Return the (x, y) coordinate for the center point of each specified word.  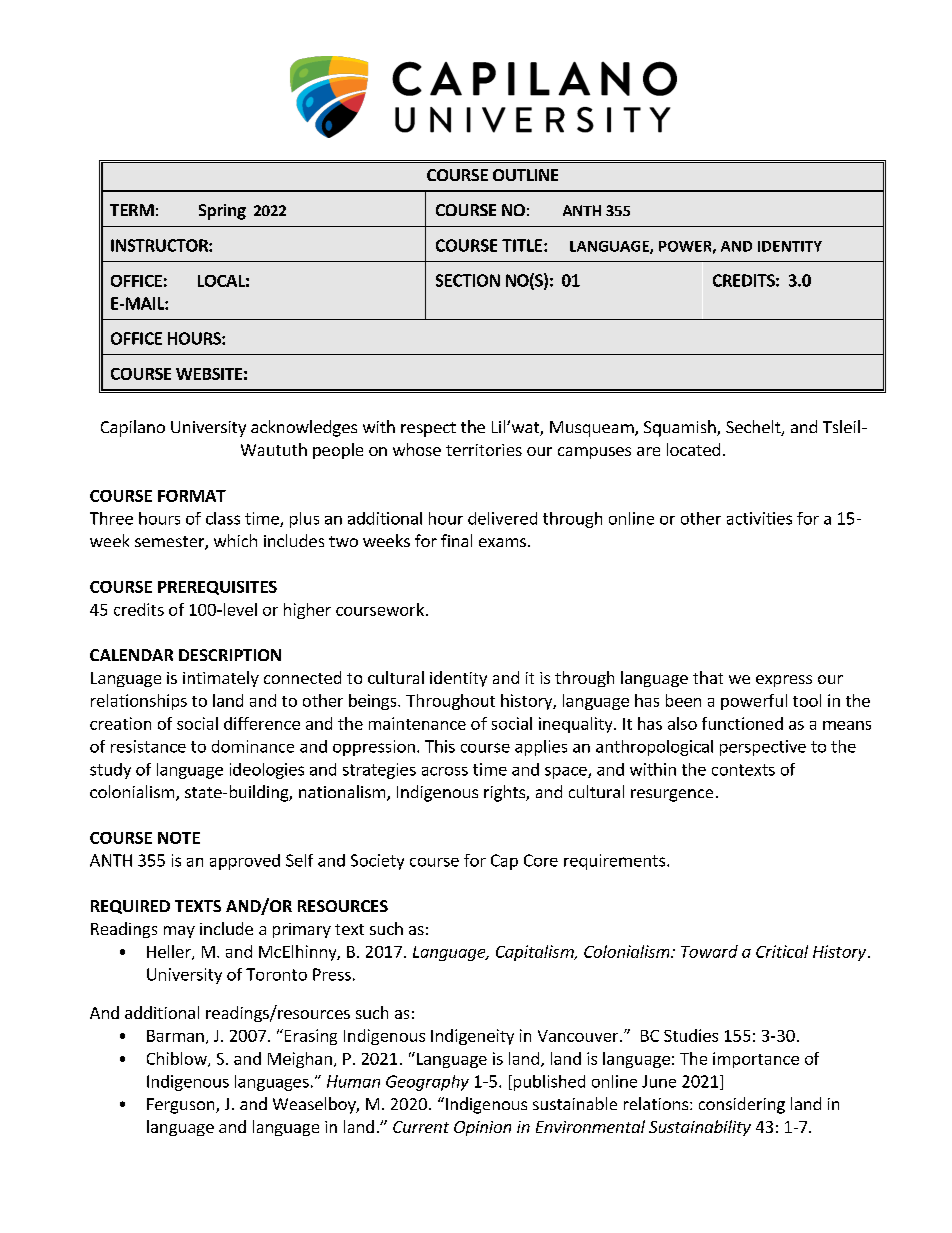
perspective (763, 748)
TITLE (523, 245)
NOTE (179, 838)
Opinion (482, 1128)
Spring (222, 212)
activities (759, 518)
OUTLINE (525, 175)
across (445, 771)
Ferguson (182, 1106)
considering (742, 1105)
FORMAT (192, 496)
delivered (502, 518)
